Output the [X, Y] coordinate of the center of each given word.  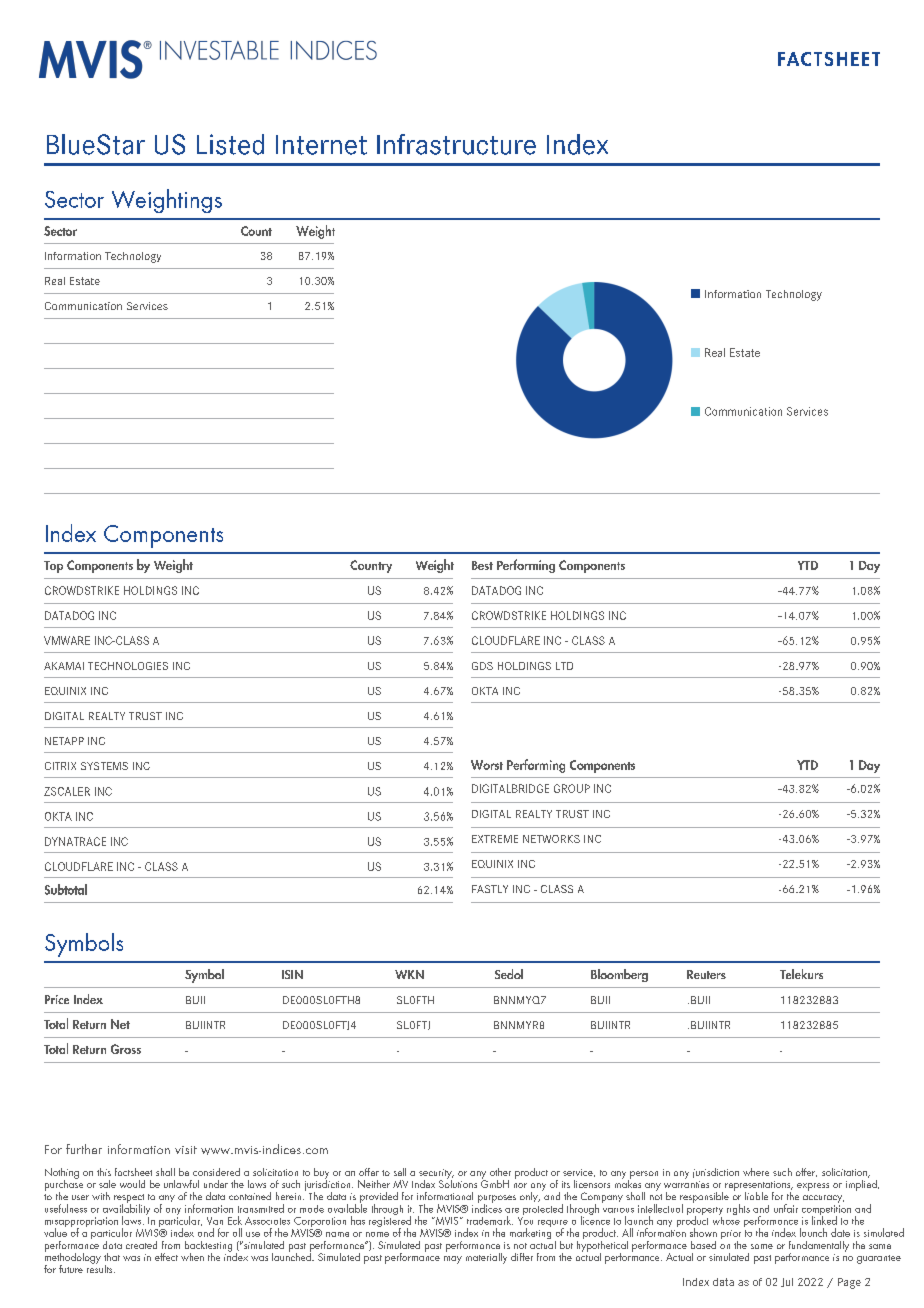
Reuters [706, 974]
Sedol [509, 974]
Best [482, 565]
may [453, 1260]
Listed [230, 144]
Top [53, 567]
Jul [787, 1282]
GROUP [572, 788]
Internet [321, 145]
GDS [482, 666]
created [141, 1245]
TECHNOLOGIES [128, 666]
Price [57, 999]
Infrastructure [456, 144]
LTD [564, 666]
